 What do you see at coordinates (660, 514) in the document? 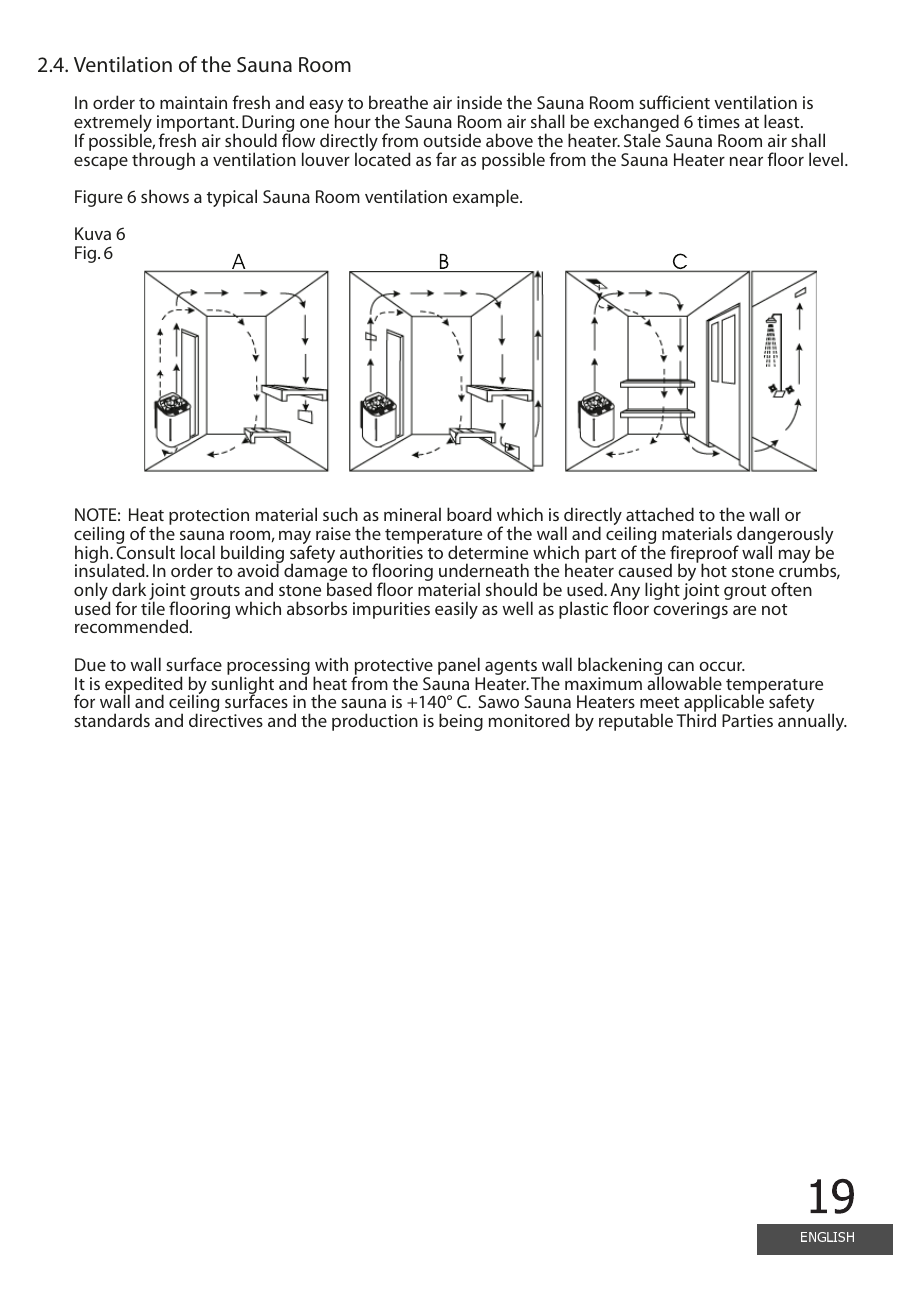
I see `attached` at bounding box center [660, 514].
